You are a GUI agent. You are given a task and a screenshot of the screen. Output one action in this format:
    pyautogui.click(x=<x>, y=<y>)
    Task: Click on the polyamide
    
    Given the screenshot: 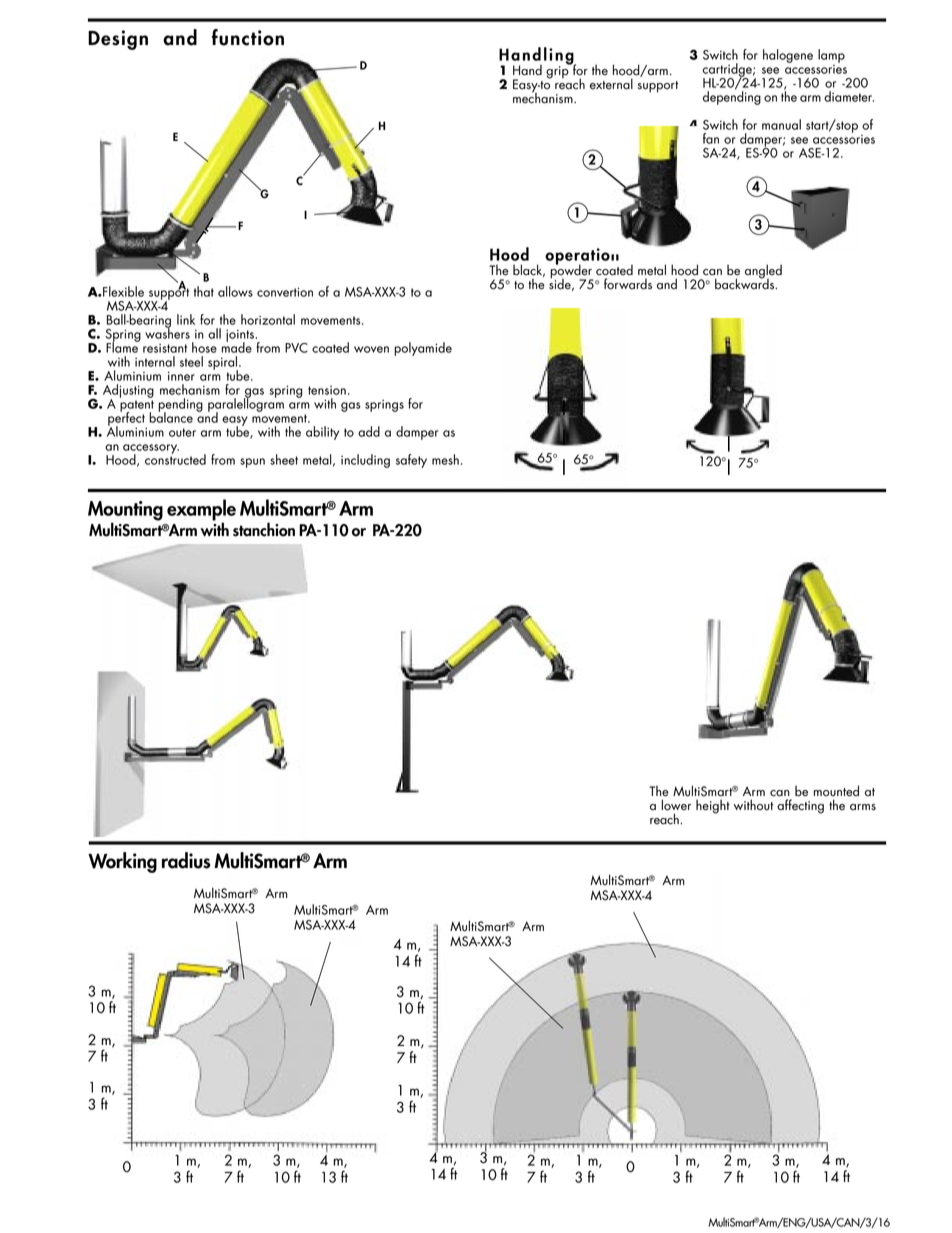 What is the action you would take?
    pyautogui.click(x=423, y=349)
